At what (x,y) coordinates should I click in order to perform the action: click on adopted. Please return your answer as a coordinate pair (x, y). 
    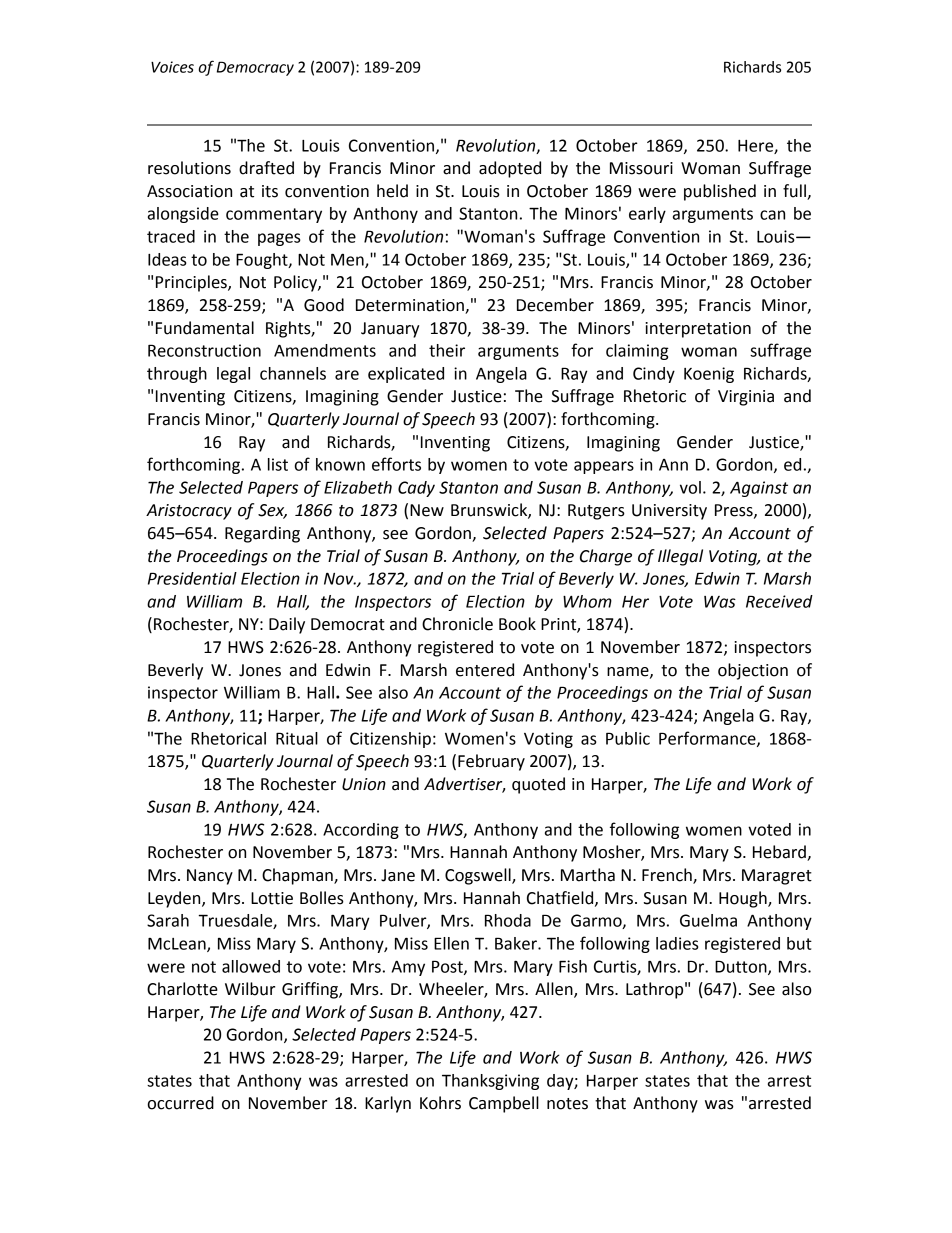
    Looking at the image, I should click on (510, 169).
